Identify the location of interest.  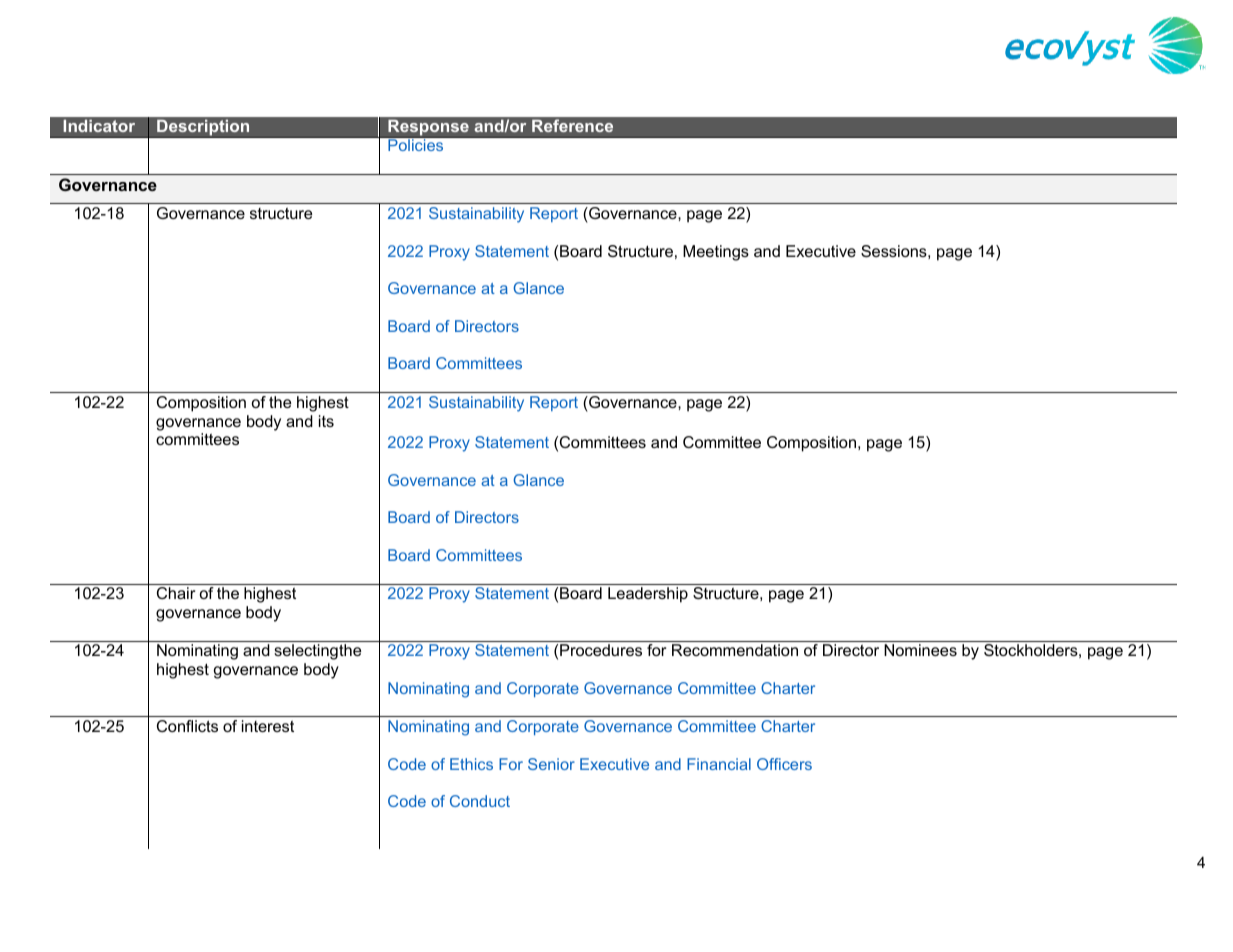
(268, 726).
